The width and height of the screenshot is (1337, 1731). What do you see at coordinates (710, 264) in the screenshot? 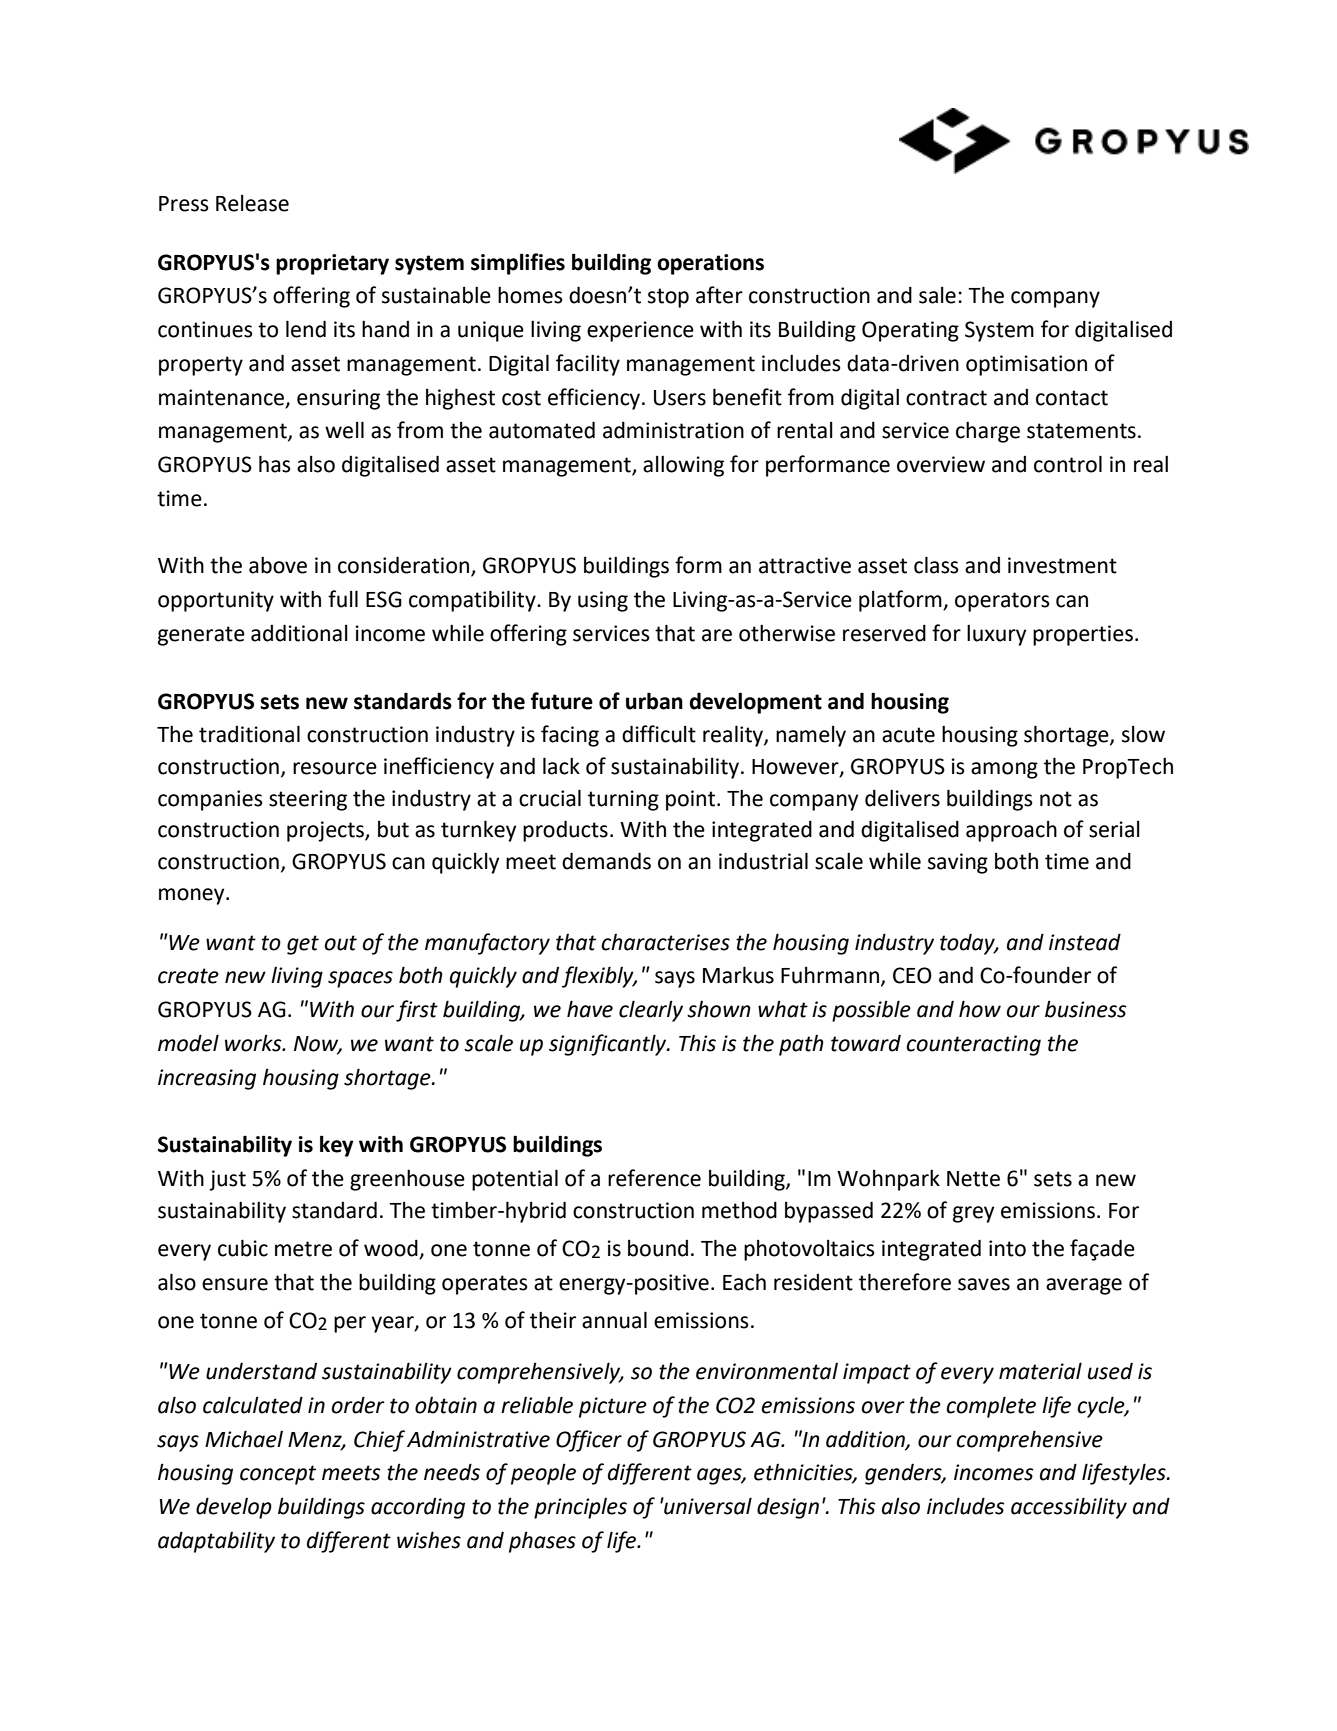
I see `operations` at bounding box center [710, 264].
